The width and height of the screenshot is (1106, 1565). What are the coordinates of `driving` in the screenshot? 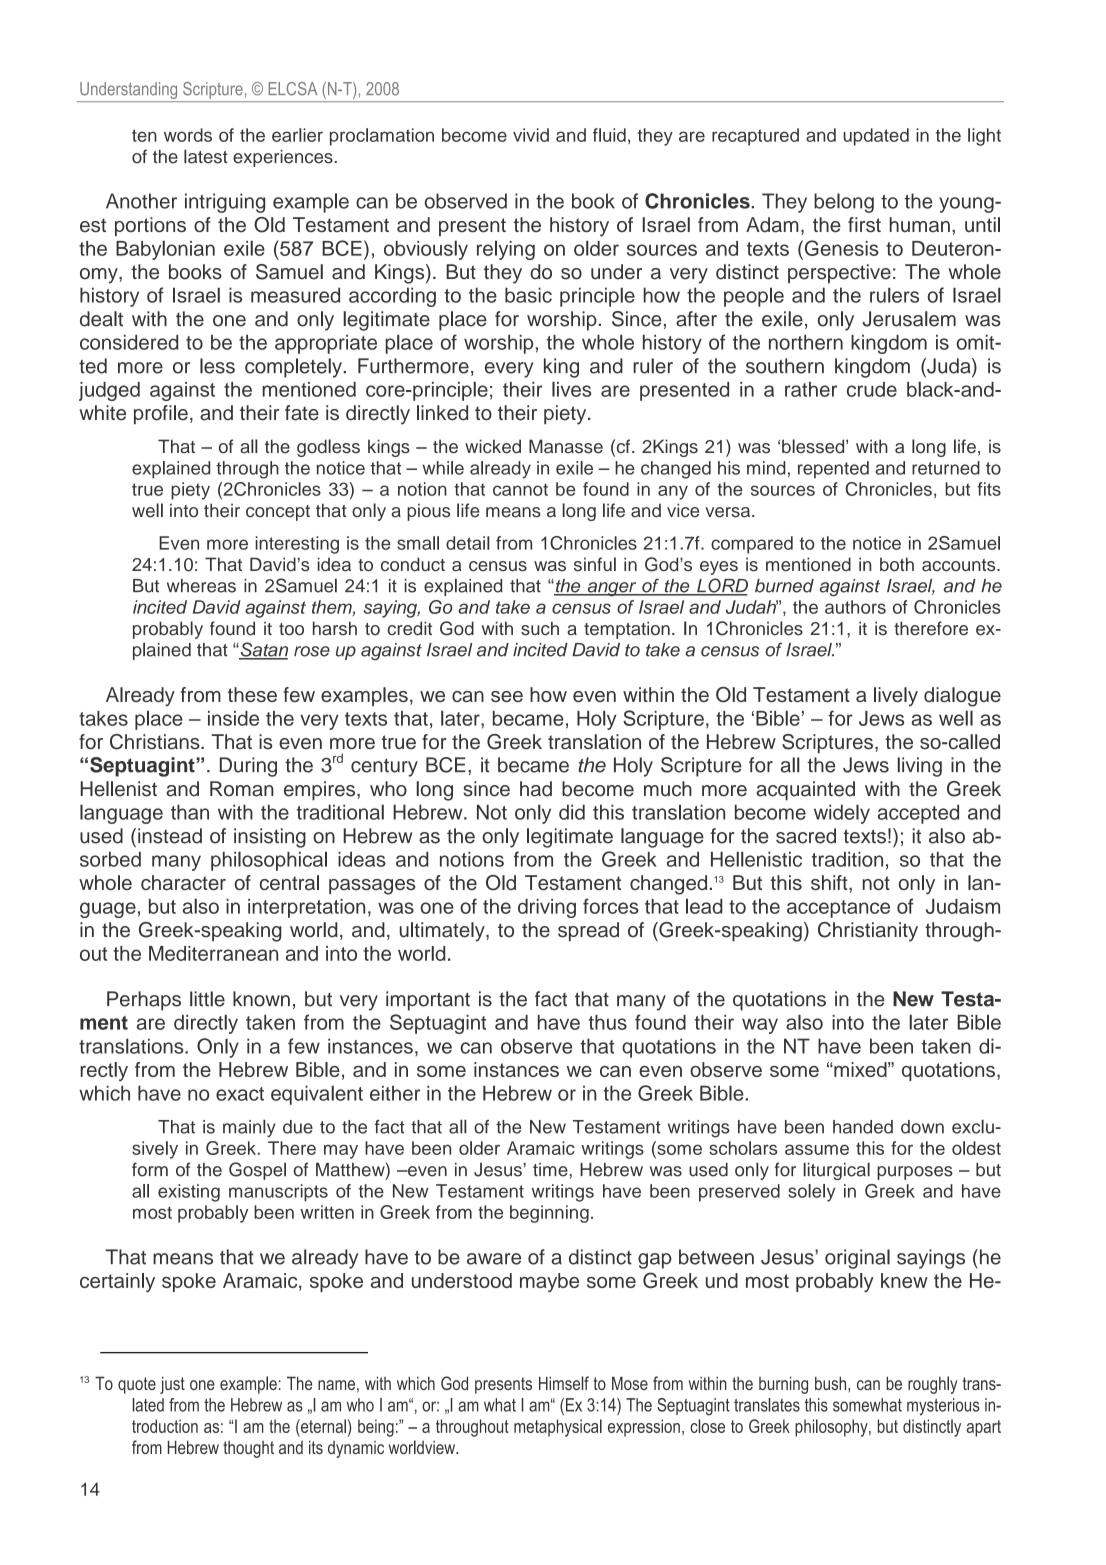 It's located at (547, 908).
